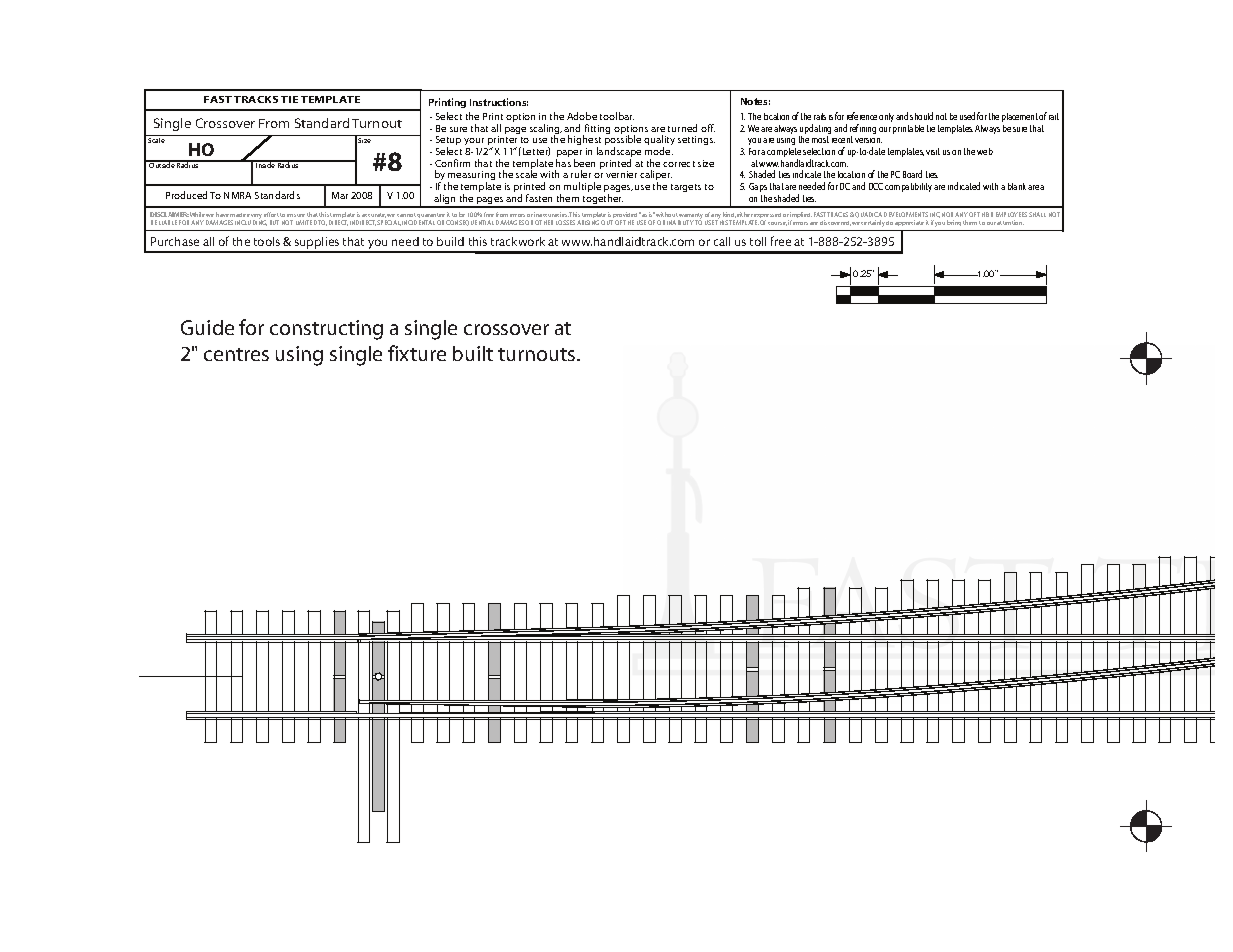 The image size is (1233, 952). Describe the element at coordinates (317, 244) in the document. I see `supplies` at that location.
